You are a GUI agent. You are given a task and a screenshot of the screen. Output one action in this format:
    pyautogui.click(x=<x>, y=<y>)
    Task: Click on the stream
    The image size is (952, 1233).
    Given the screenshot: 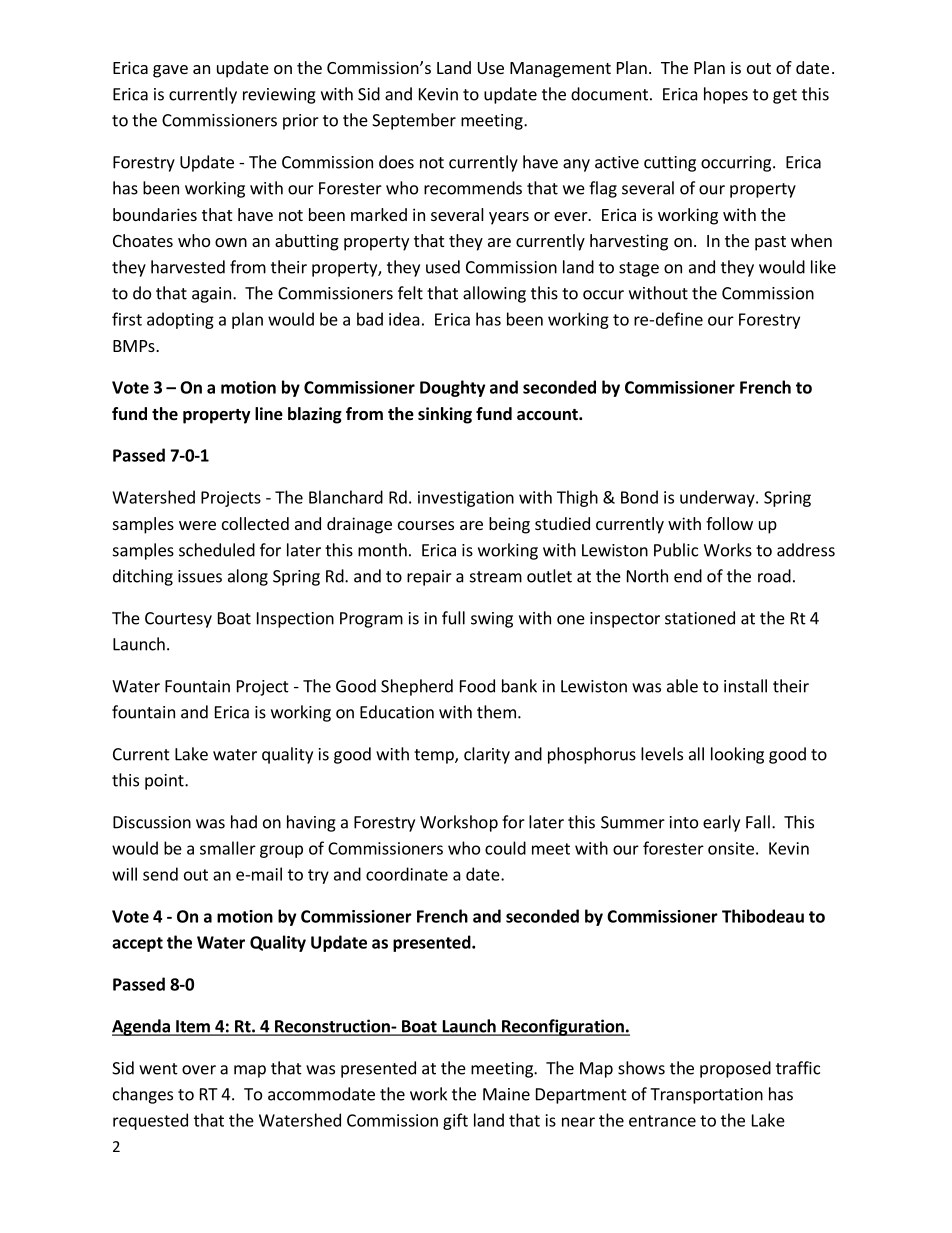 What is the action you would take?
    pyautogui.click(x=496, y=577)
